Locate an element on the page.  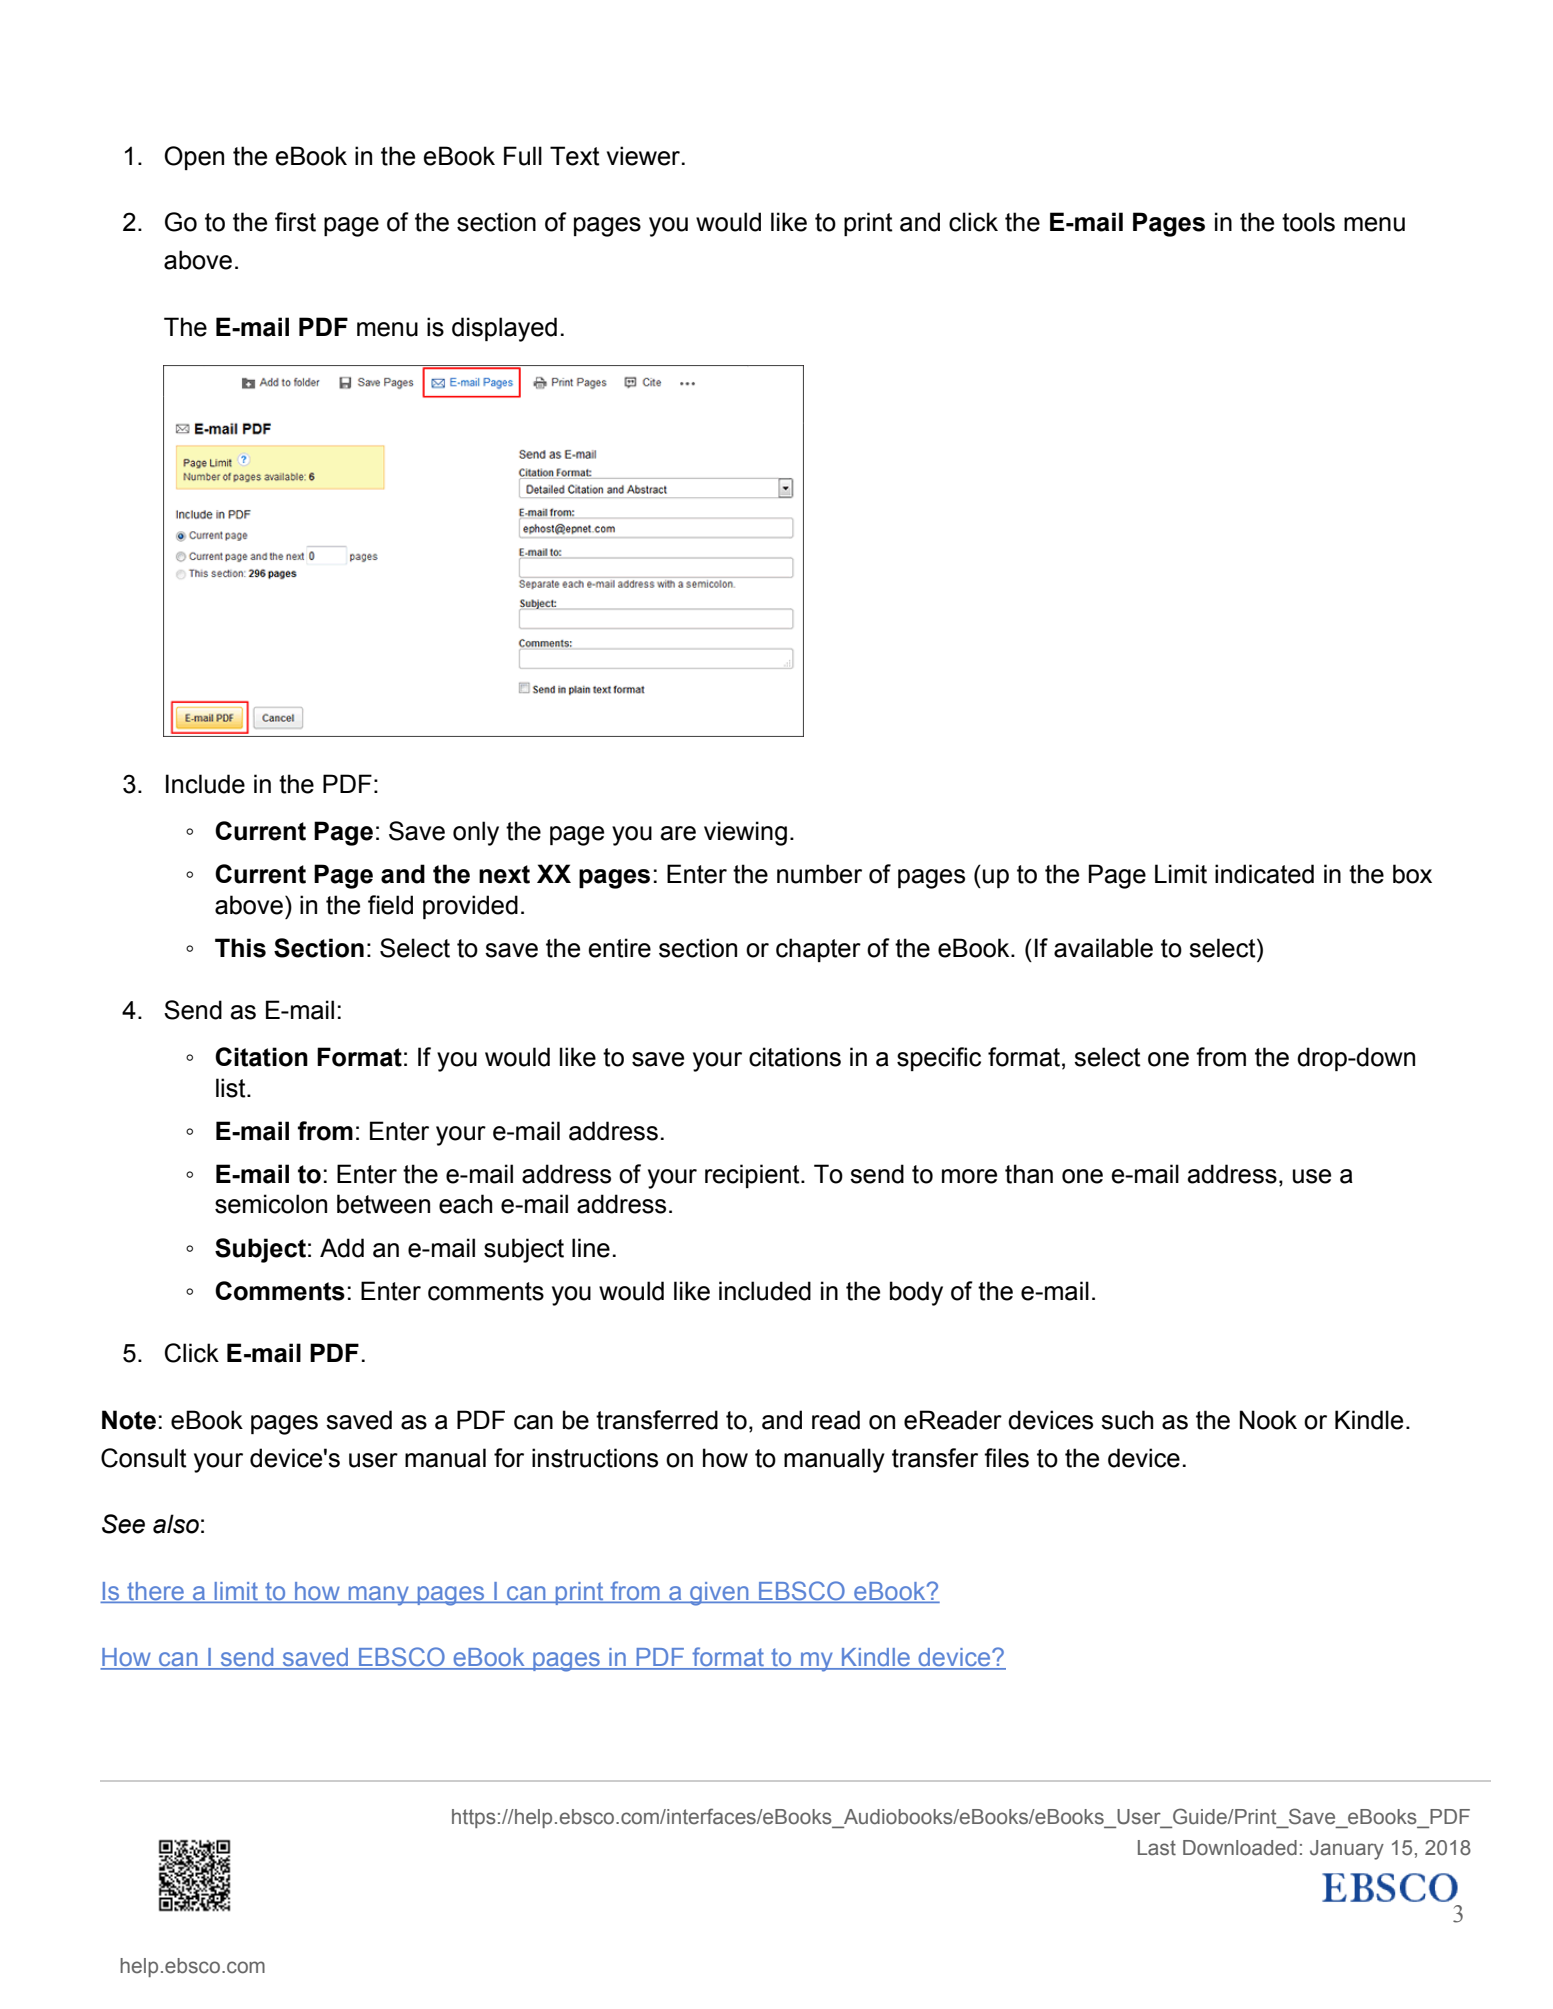
recipient is located at coordinates (753, 1176).
